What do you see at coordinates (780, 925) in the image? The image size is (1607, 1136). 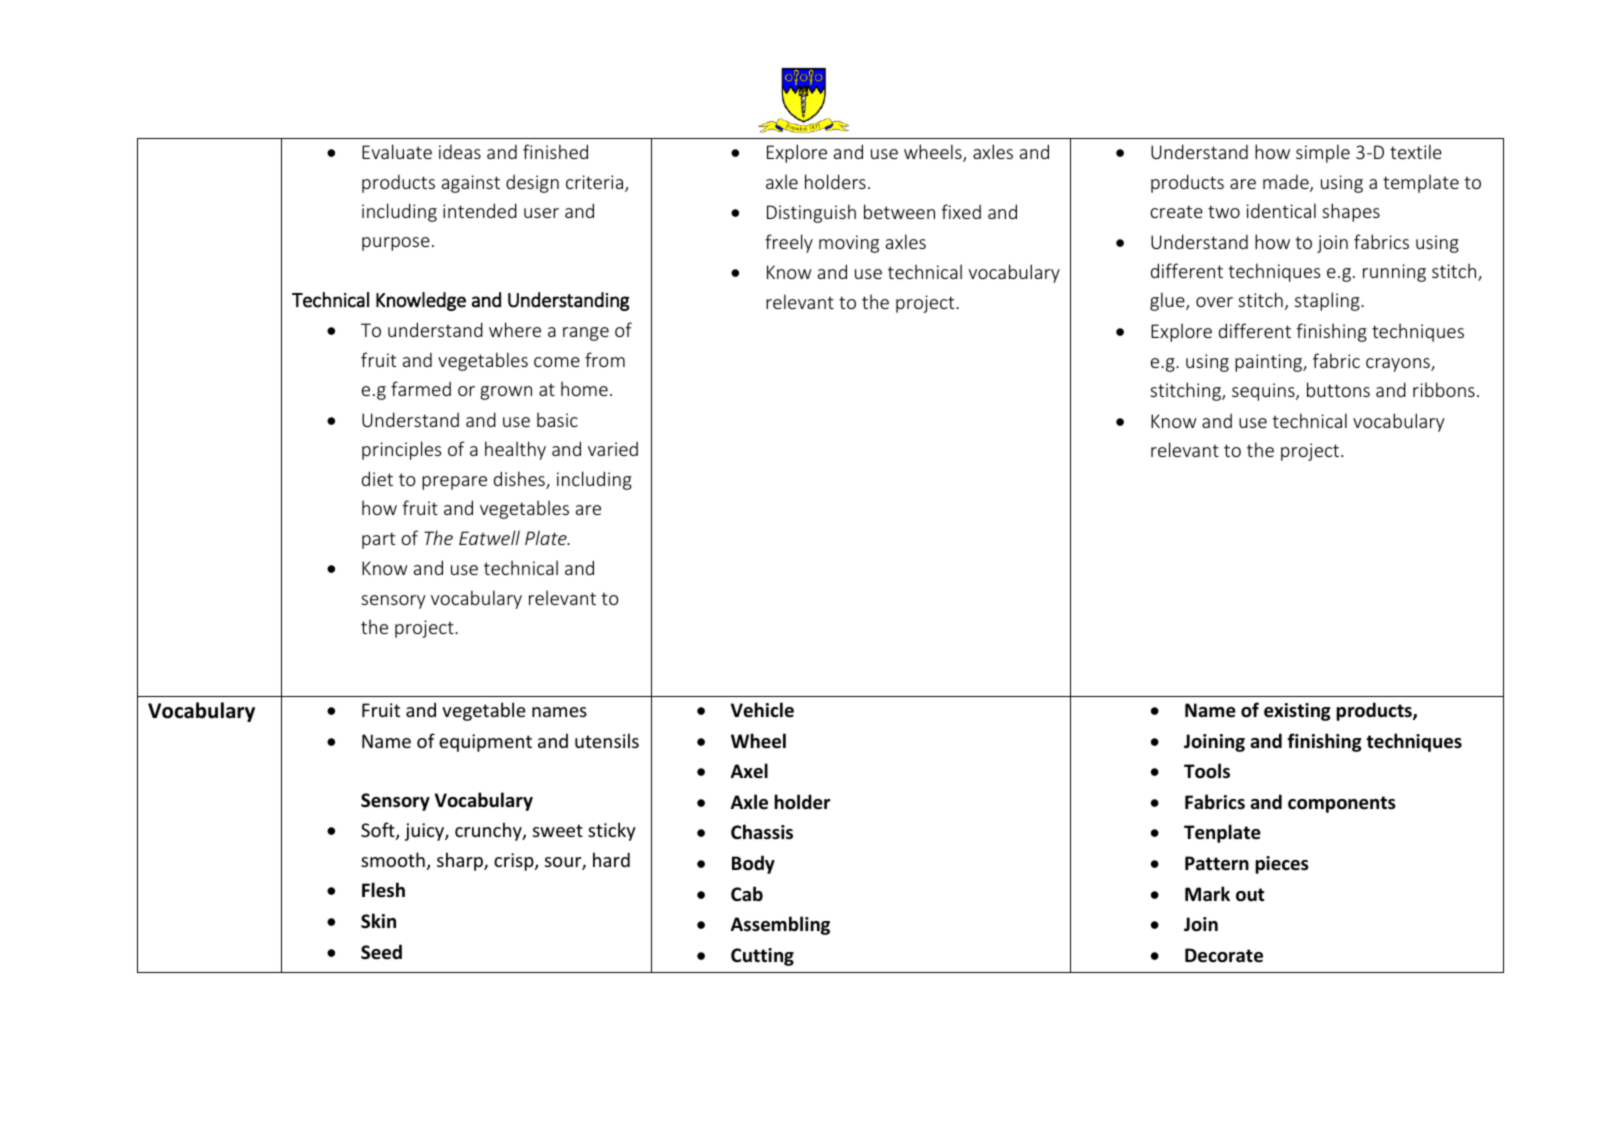 I see `Assembling` at bounding box center [780, 925].
